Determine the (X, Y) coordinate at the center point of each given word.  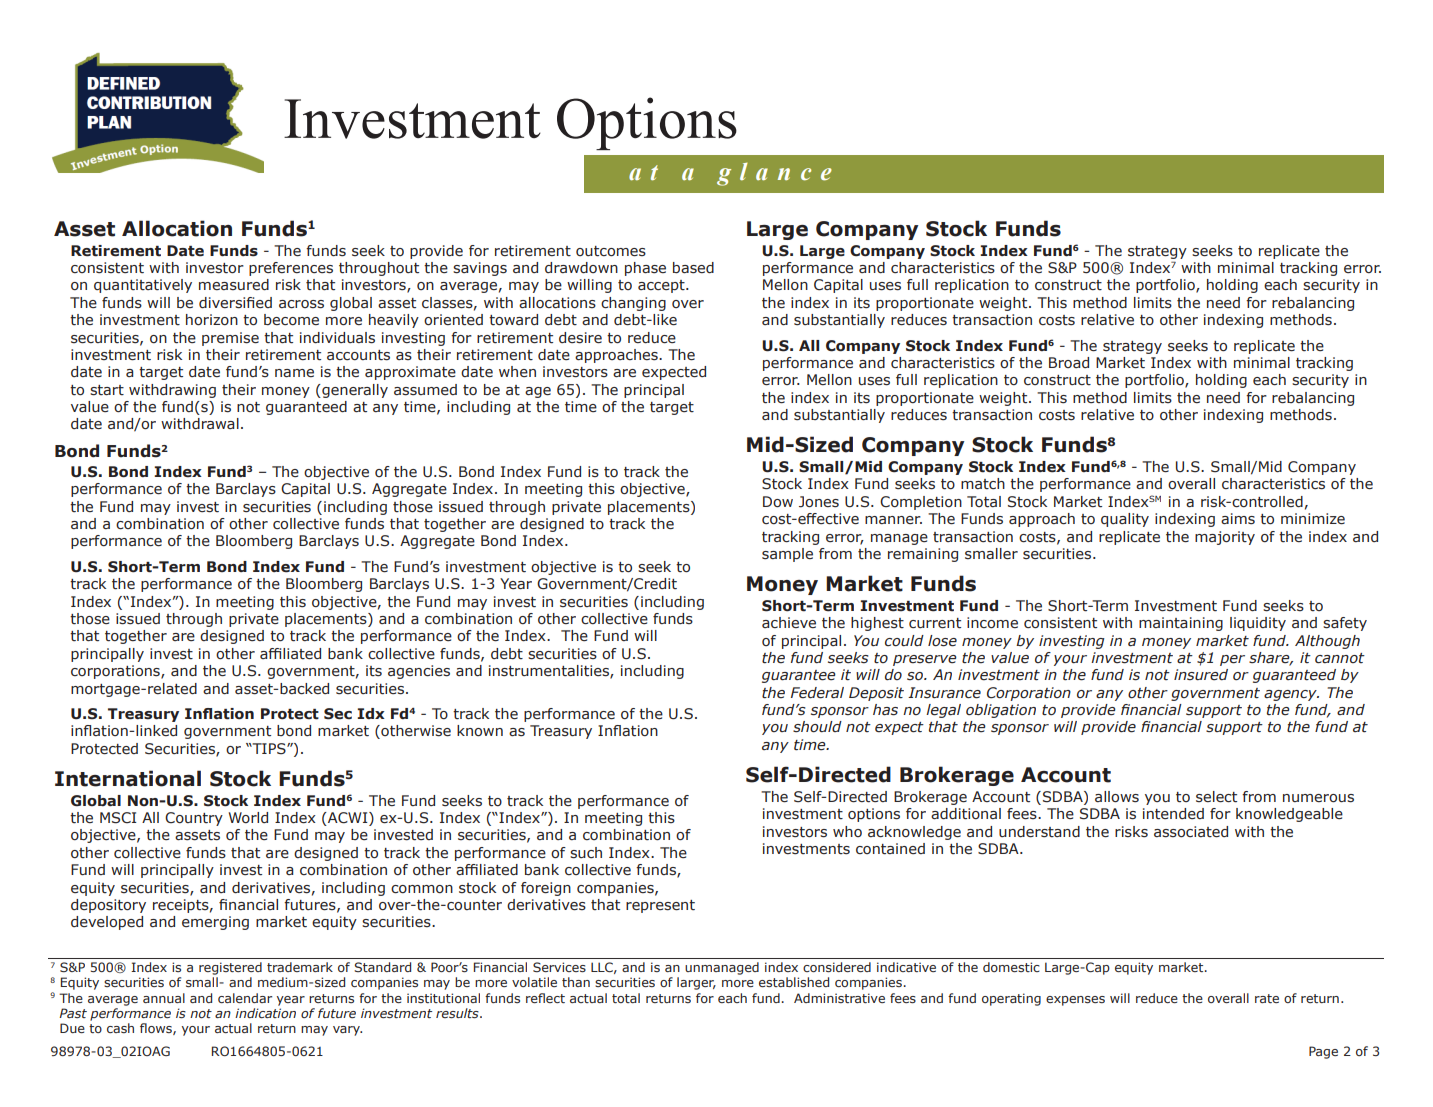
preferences (291, 269)
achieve (789, 622)
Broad (1069, 362)
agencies (419, 672)
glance (774, 174)
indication (265, 1013)
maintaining (1181, 624)
